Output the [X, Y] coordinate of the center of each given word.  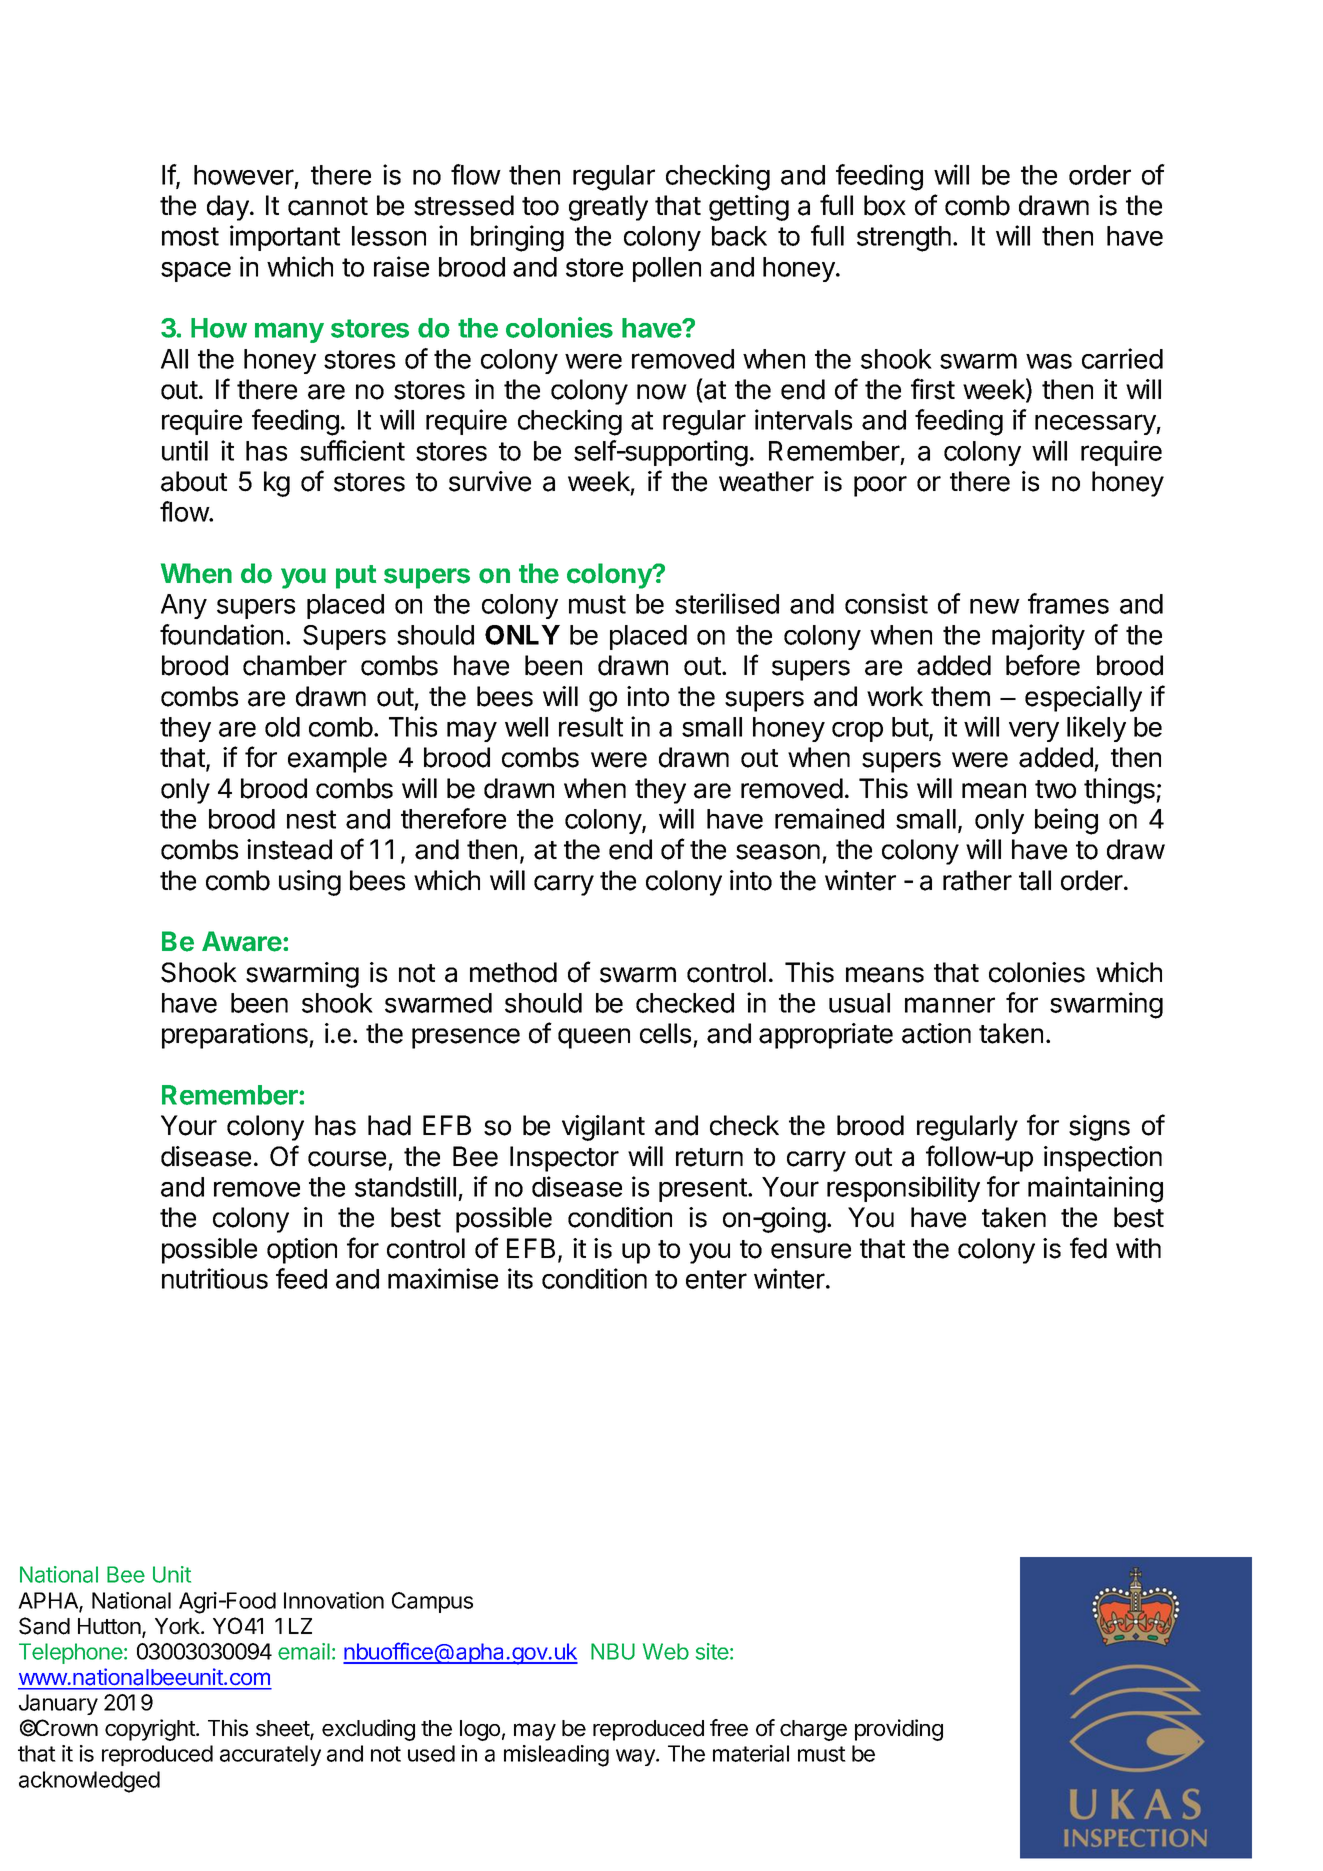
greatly [608, 208]
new [995, 606]
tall [1035, 880]
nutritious [215, 1278]
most [190, 236]
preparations [236, 1036]
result [591, 727]
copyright [151, 1730]
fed [1088, 1248]
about [194, 481]
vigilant [603, 1128]
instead [289, 849]
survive [490, 481]
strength [904, 239]
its [520, 1278]
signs [1099, 1128]
